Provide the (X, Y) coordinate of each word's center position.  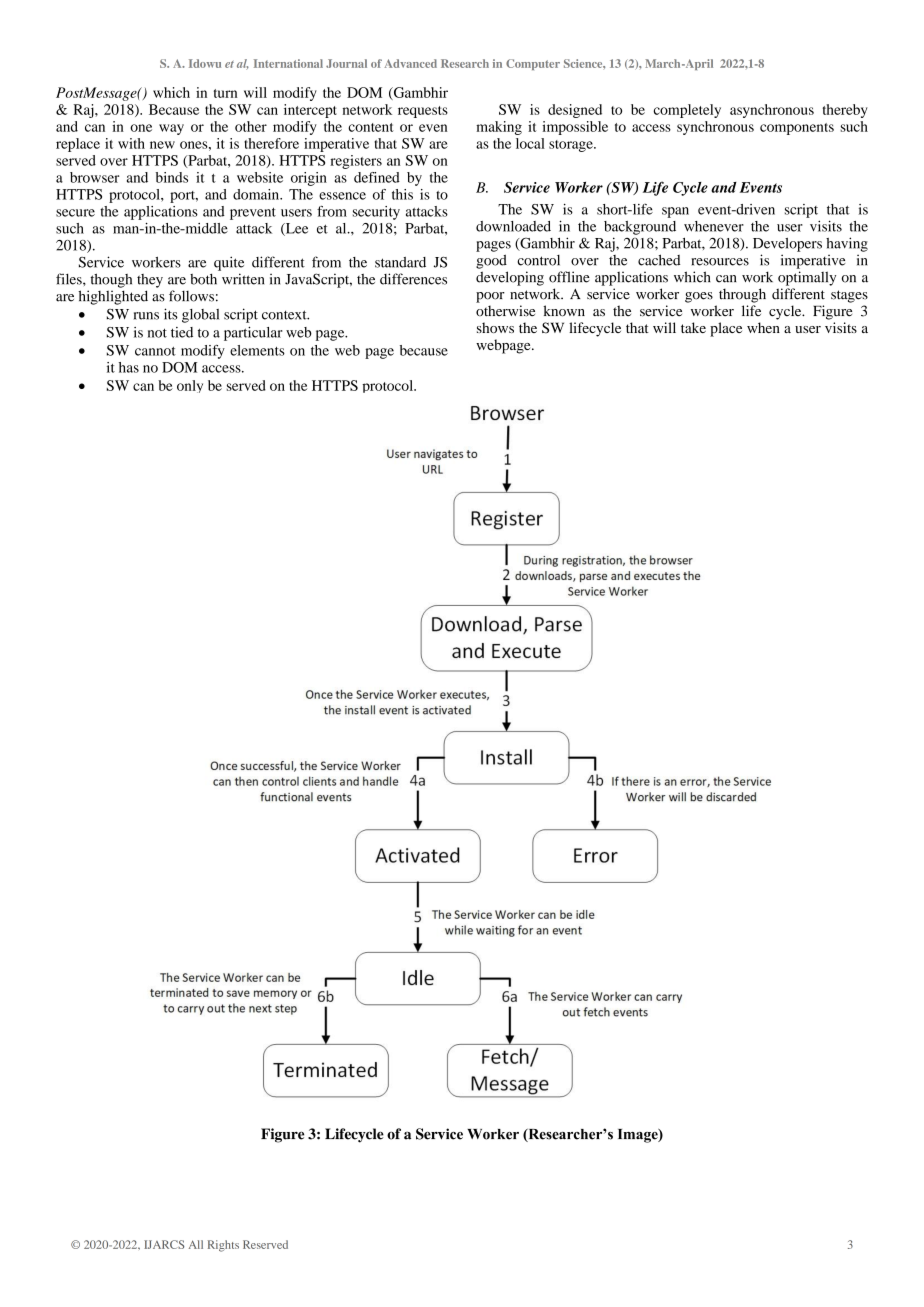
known (564, 311)
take (693, 327)
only (190, 386)
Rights (223, 1246)
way (171, 129)
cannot (155, 351)
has (129, 367)
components (797, 129)
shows (495, 327)
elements (257, 350)
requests (423, 112)
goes (699, 297)
